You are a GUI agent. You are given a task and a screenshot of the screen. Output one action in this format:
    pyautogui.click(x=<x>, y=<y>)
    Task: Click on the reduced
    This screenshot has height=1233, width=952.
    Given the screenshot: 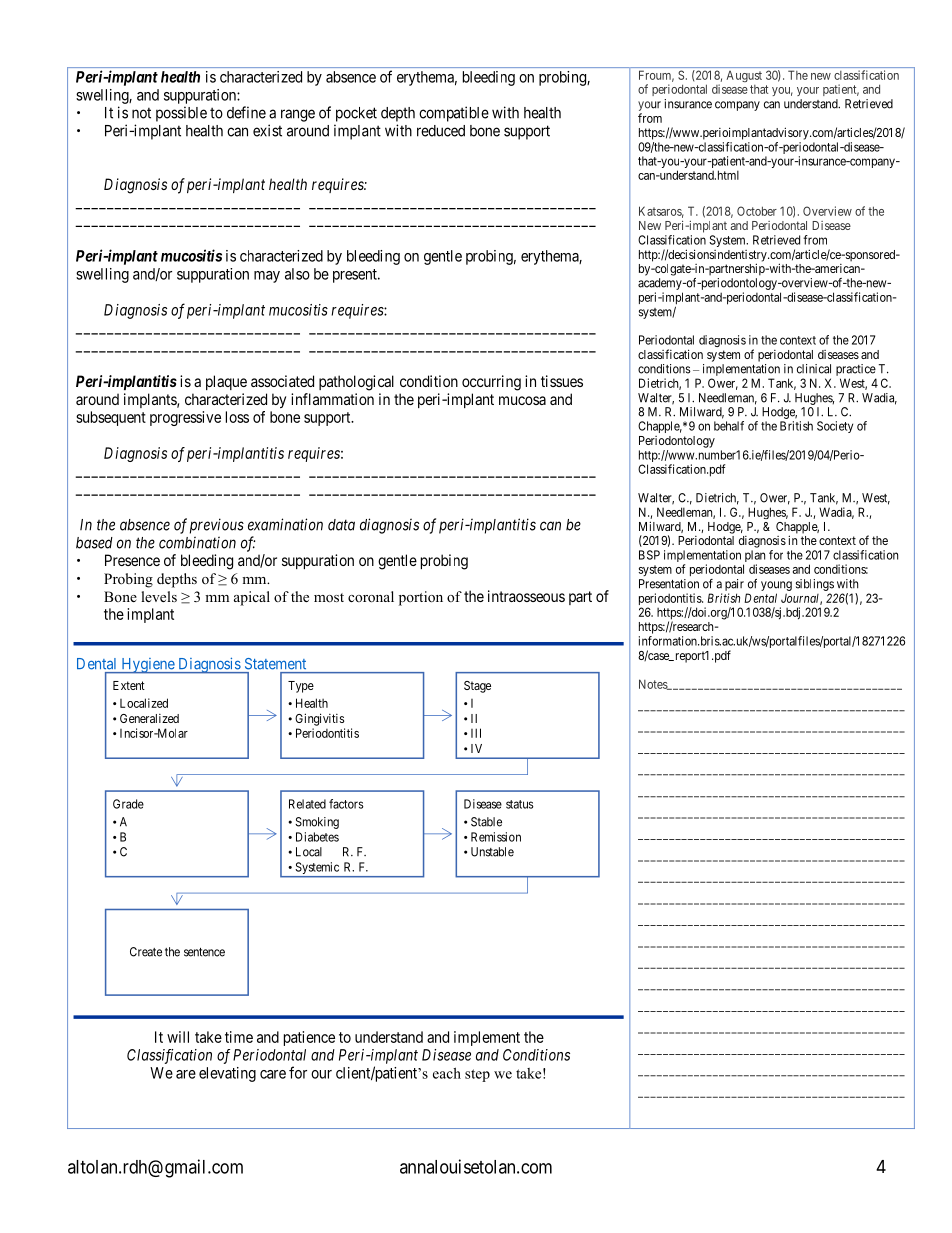 What is the action you would take?
    pyautogui.click(x=441, y=131)
